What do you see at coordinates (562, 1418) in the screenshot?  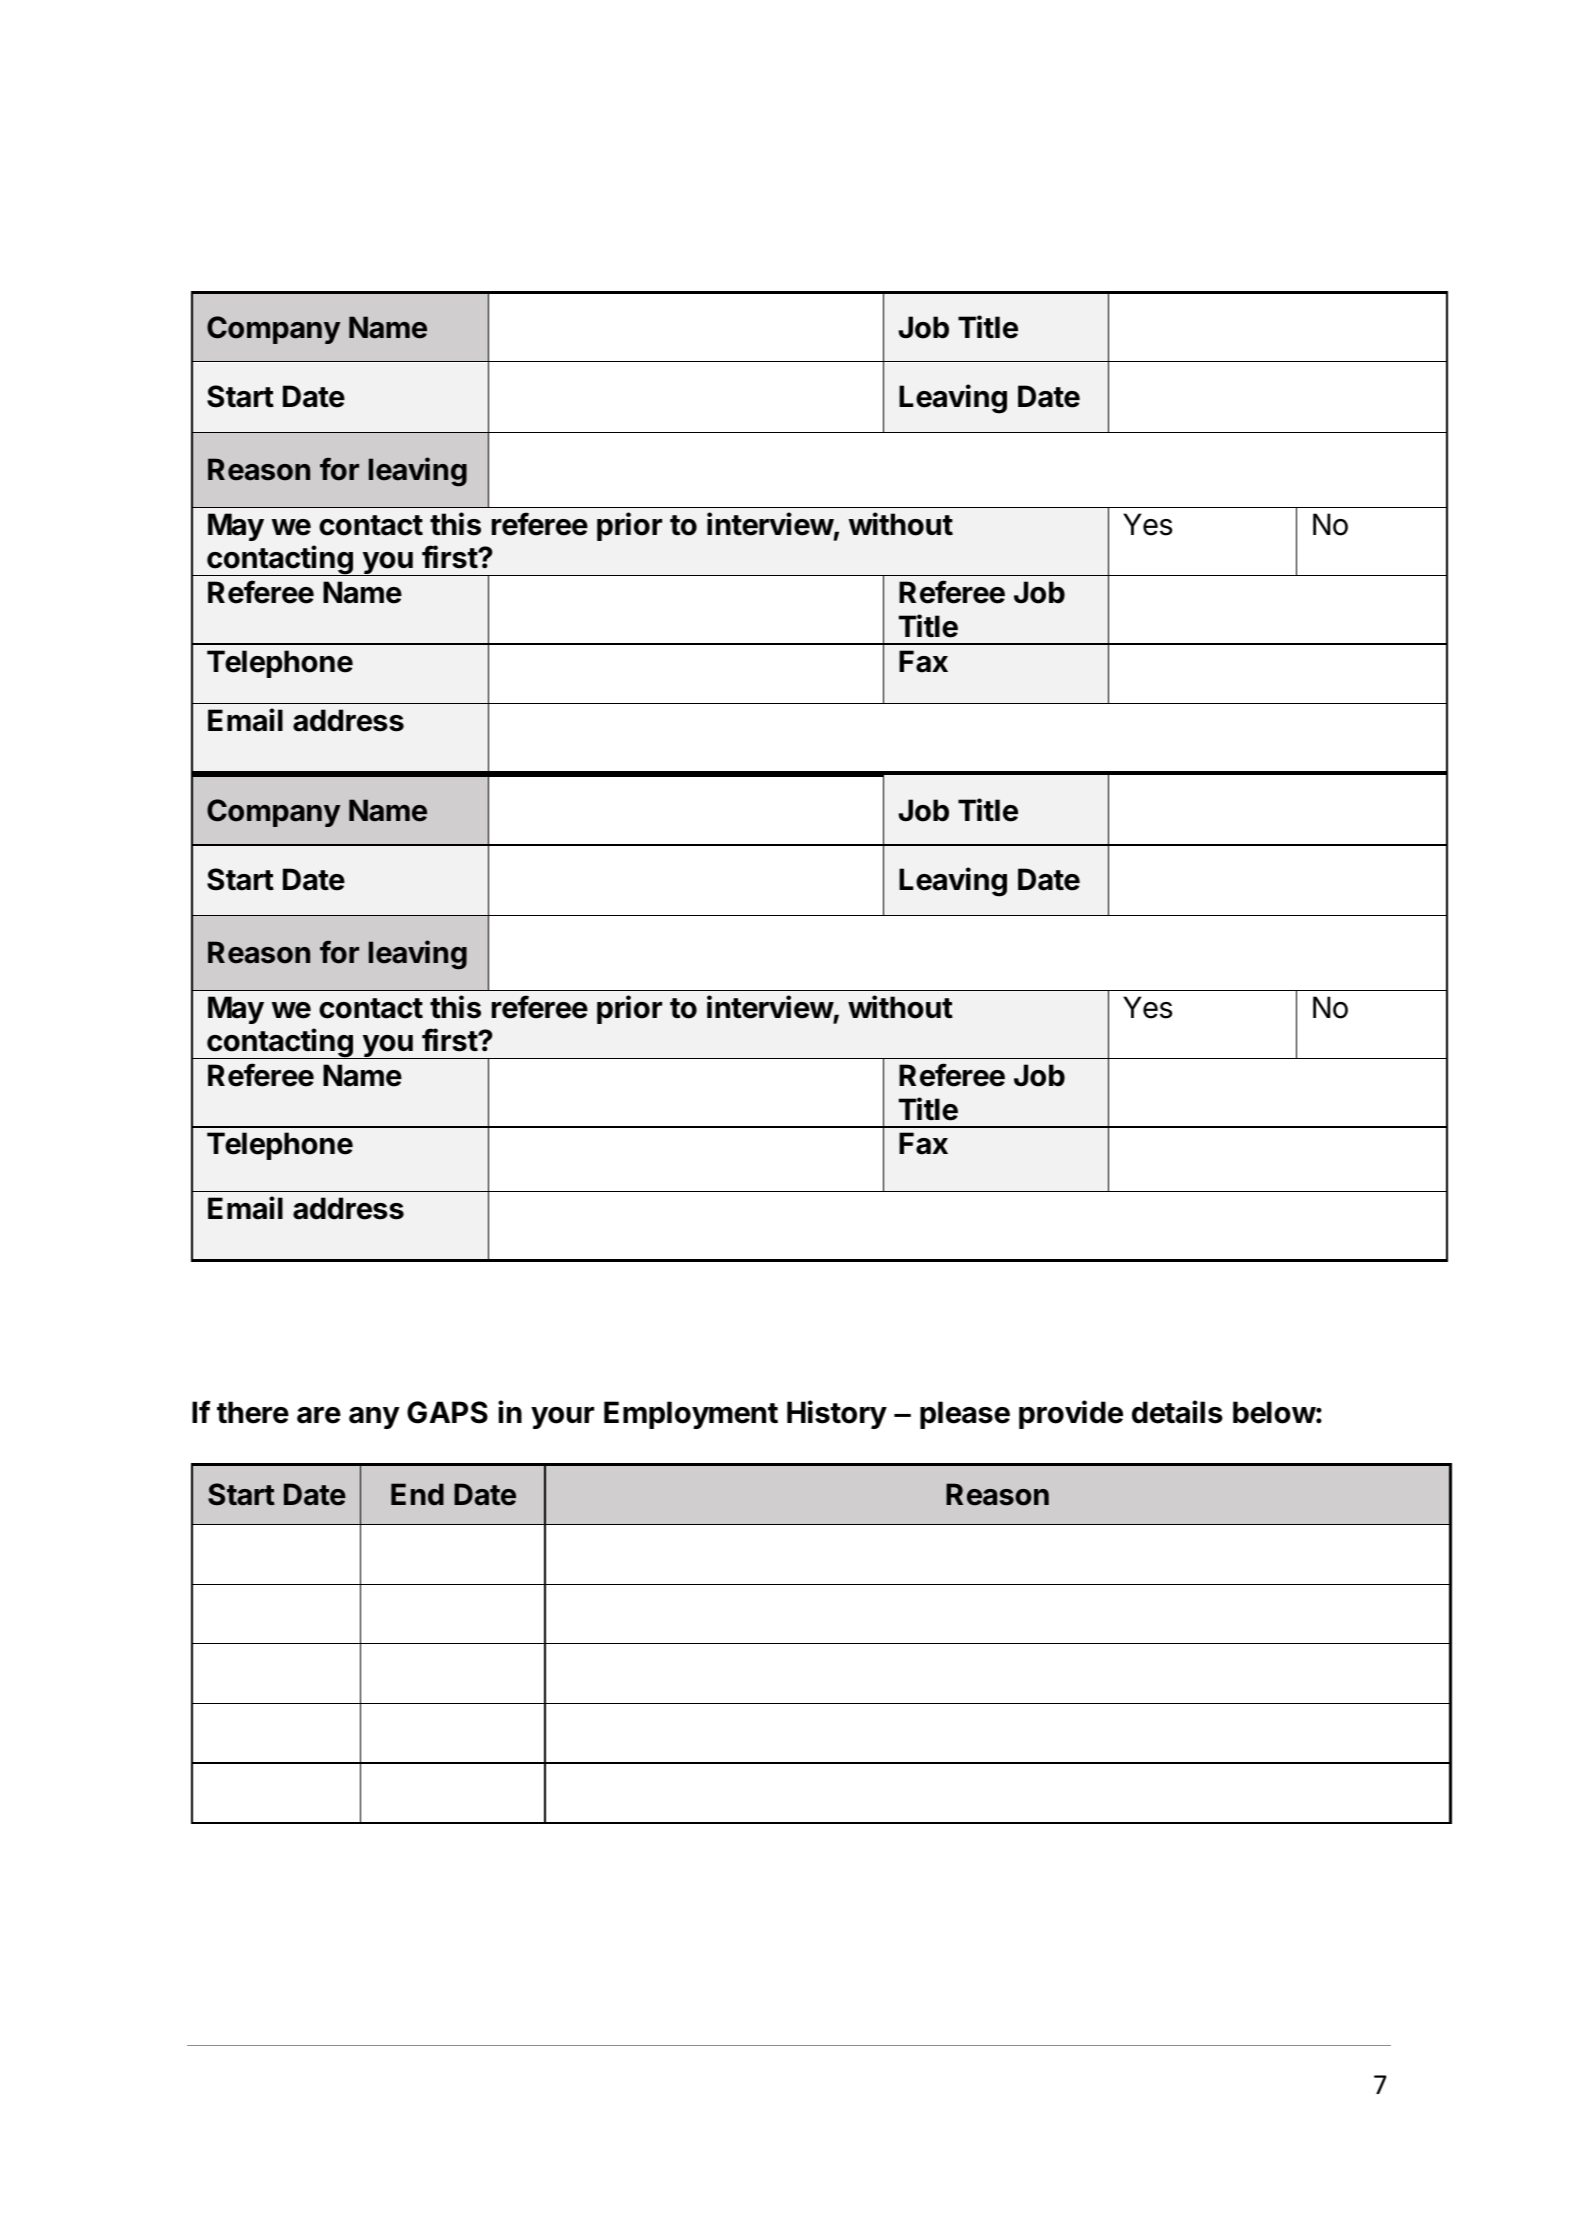 I see `your` at bounding box center [562, 1418].
